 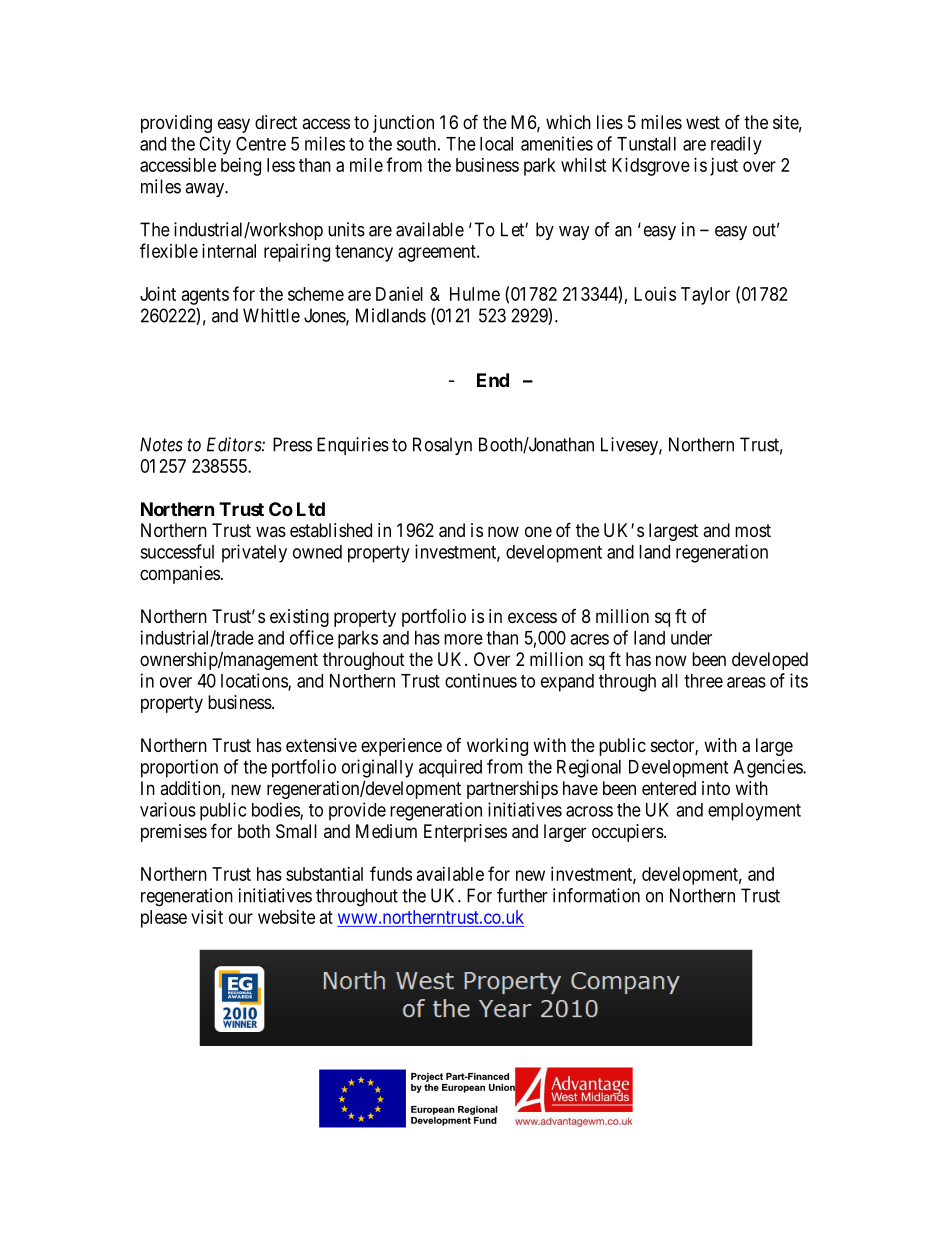 I want to click on further, so click(x=522, y=895).
